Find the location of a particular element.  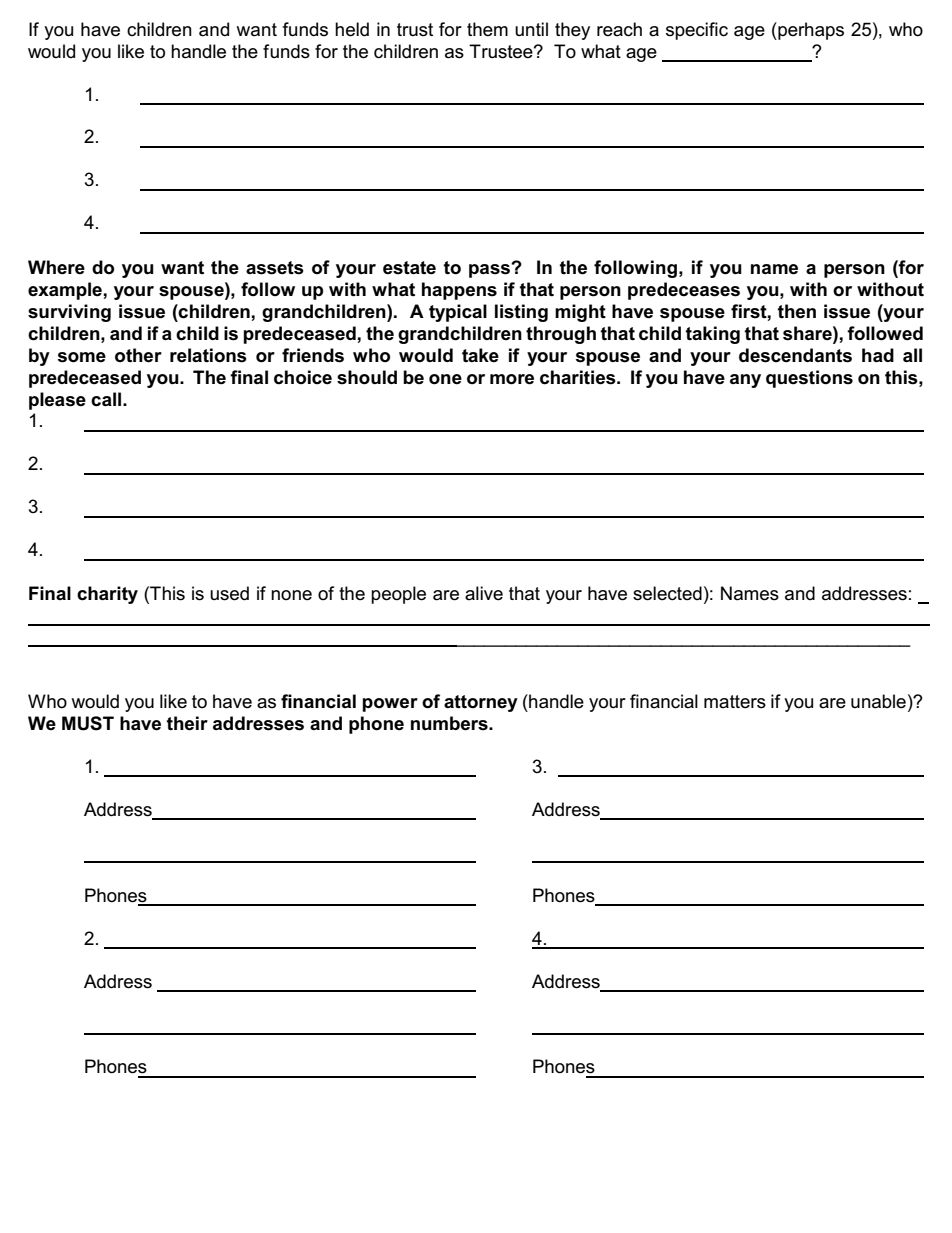

held is located at coordinates (352, 29).
